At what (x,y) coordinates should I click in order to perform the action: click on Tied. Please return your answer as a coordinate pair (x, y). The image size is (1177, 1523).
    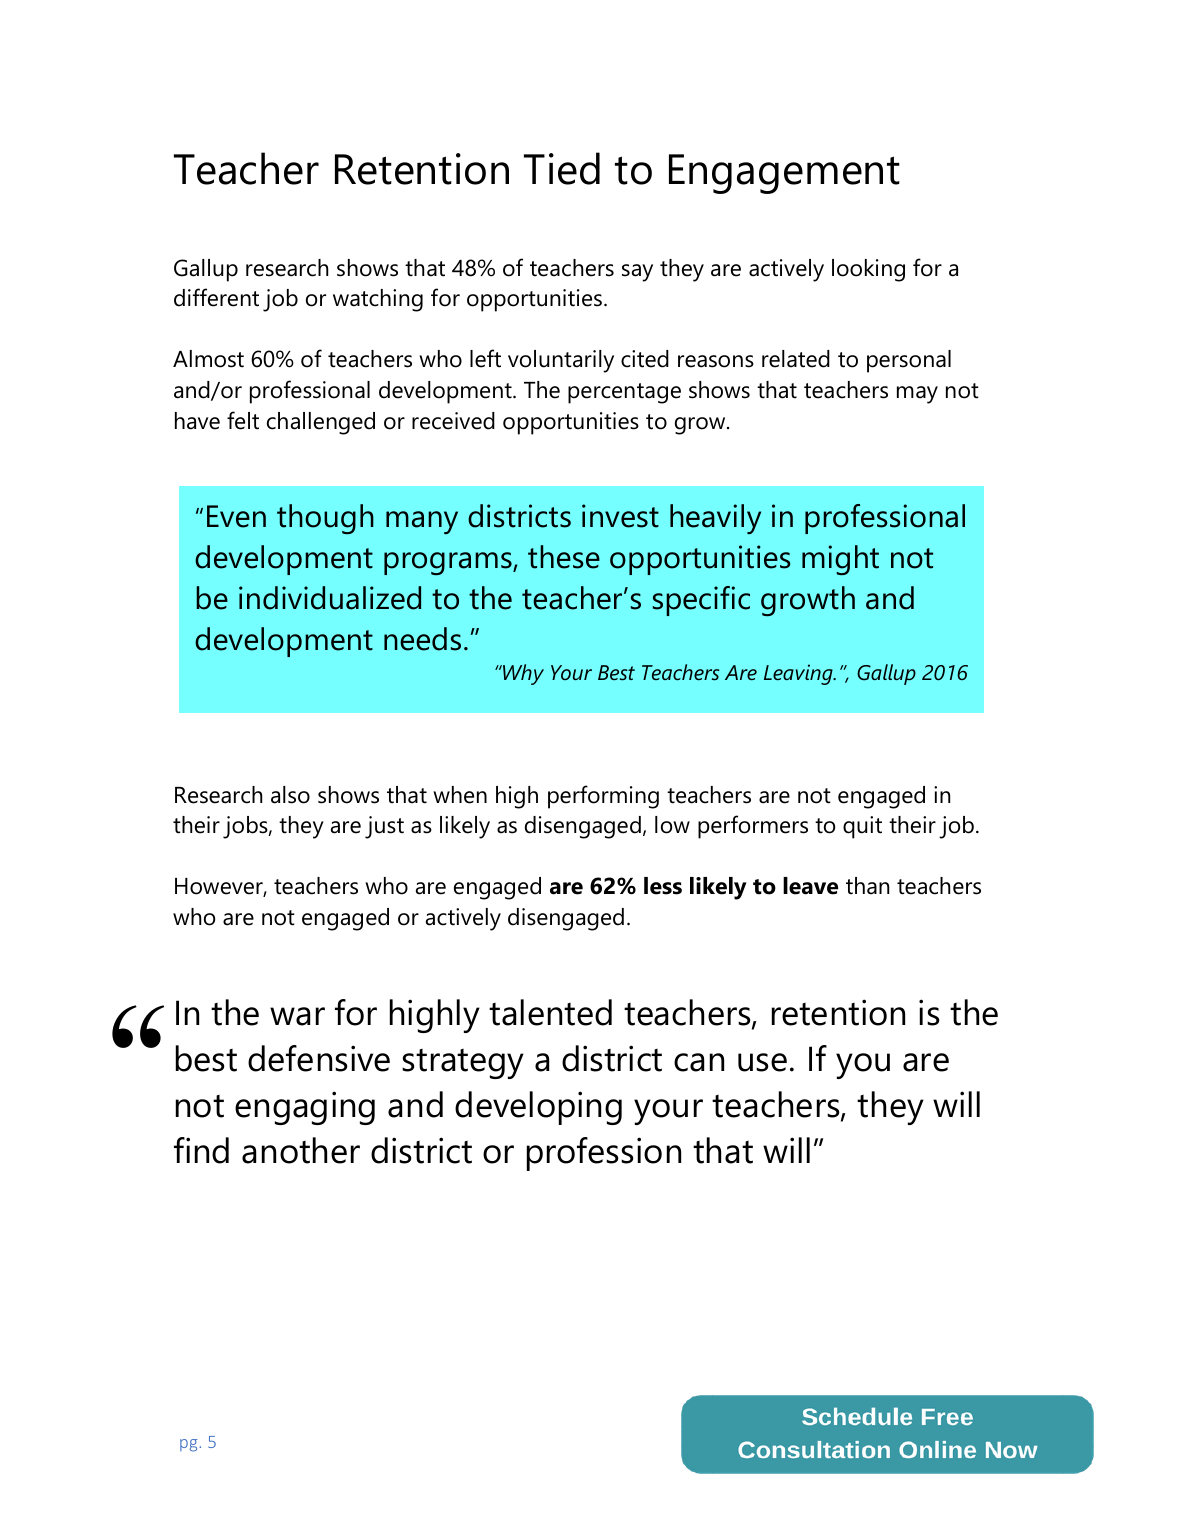
    Looking at the image, I should click on (562, 168).
